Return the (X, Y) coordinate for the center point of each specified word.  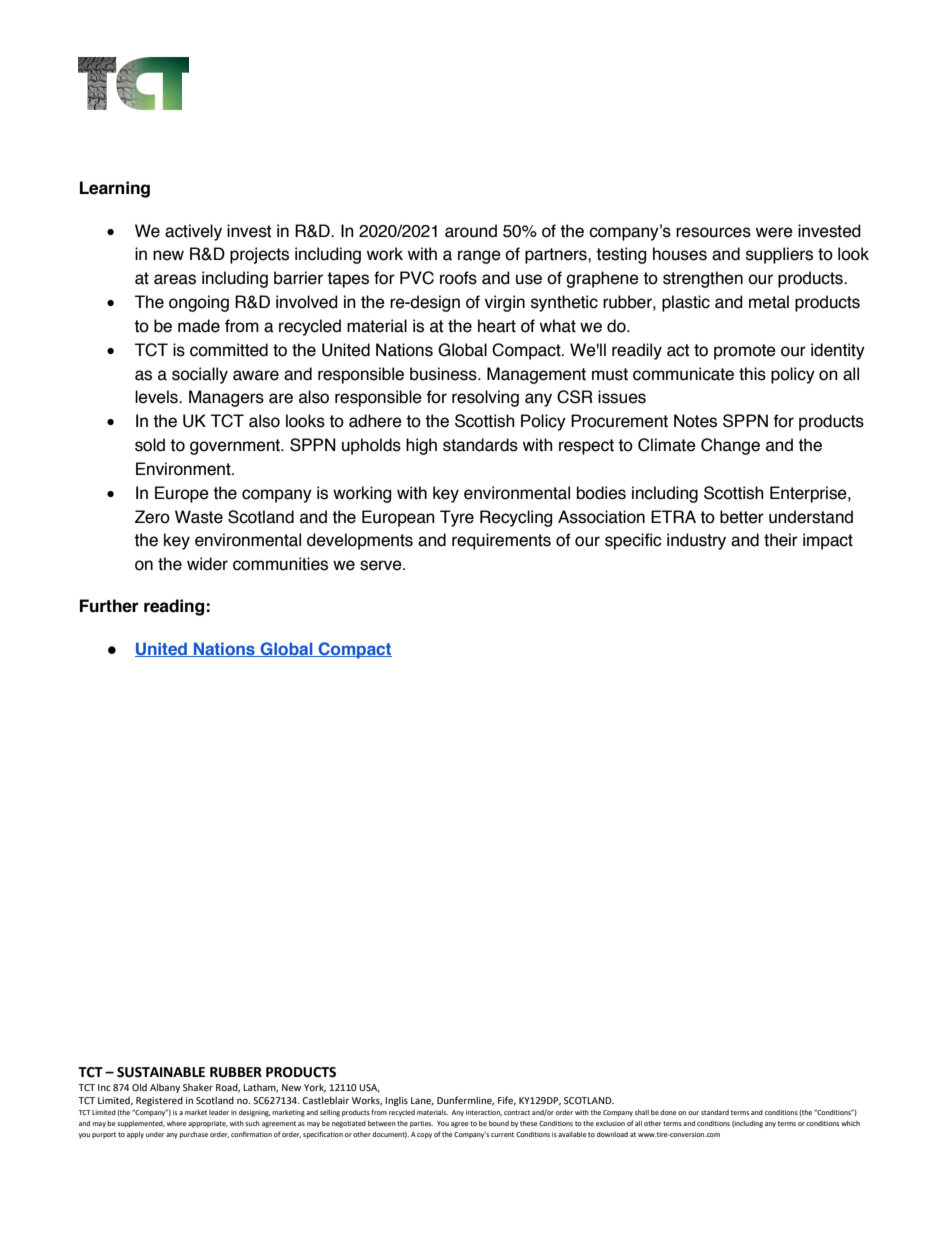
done (668, 1112)
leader (219, 1112)
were (774, 232)
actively (193, 232)
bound (499, 1123)
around (471, 231)
